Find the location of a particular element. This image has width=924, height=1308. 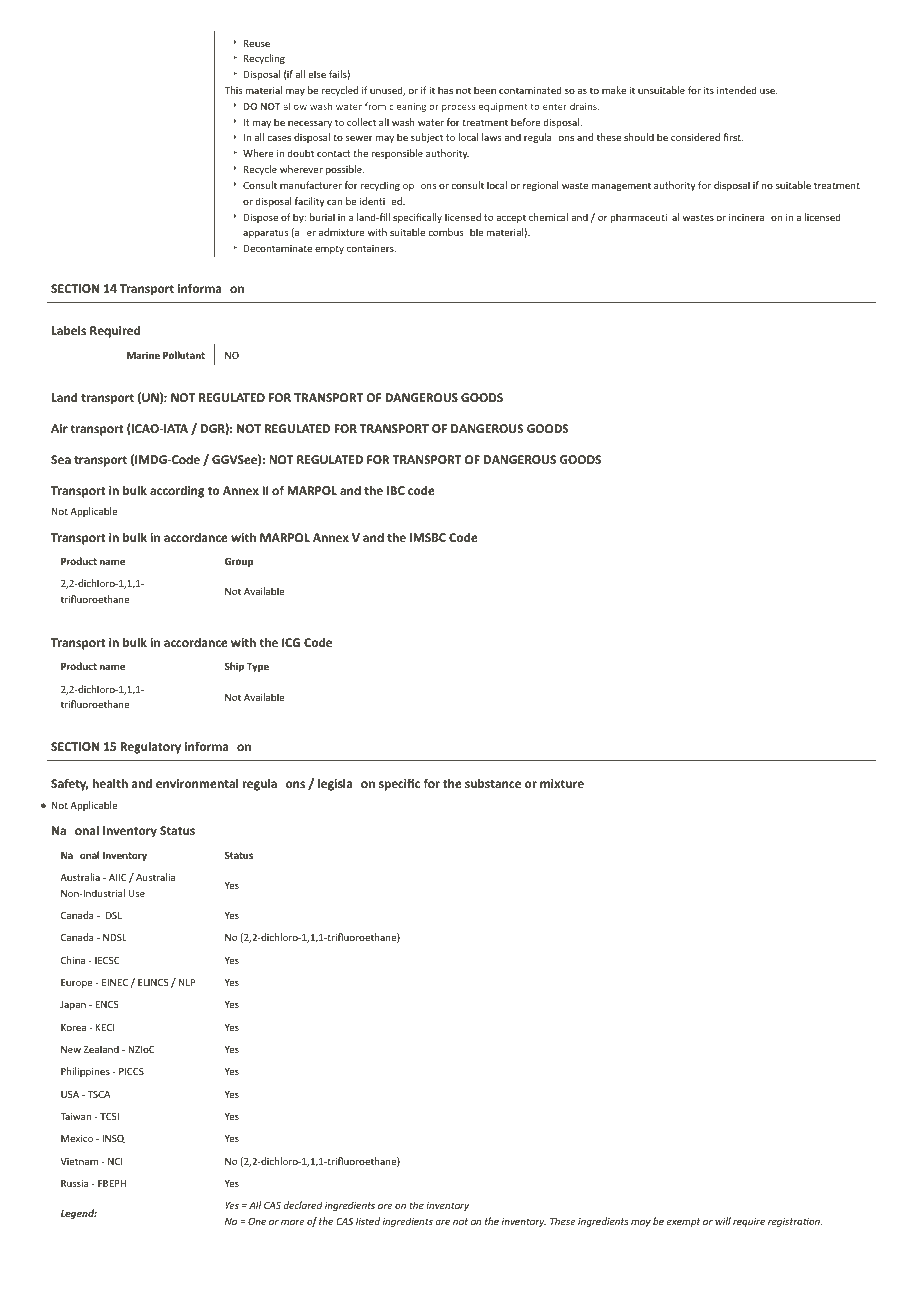

IBC is located at coordinates (396, 490).
